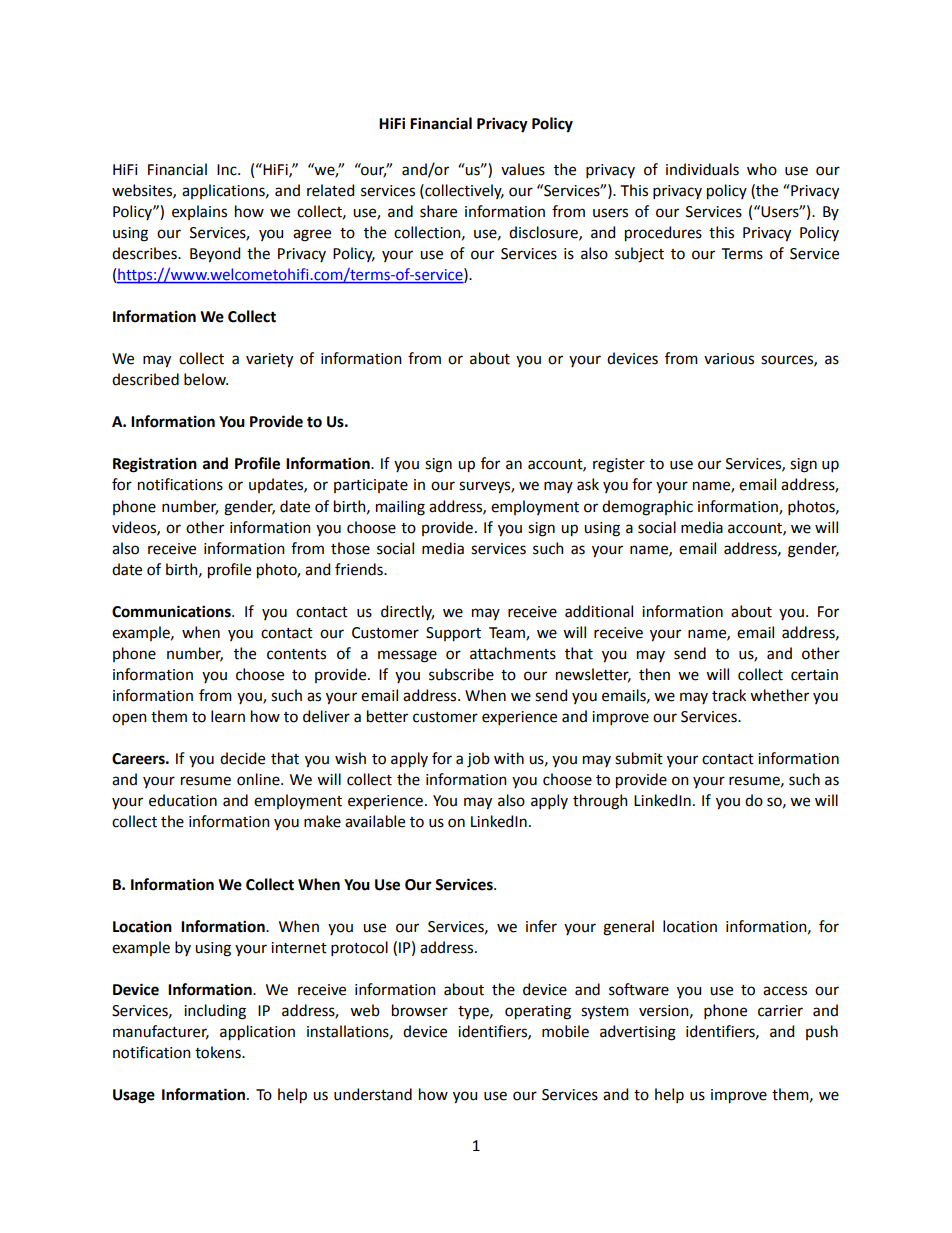  What do you see at coordinates (420, 1010) in the image?
I see `browser` at bounding box center [420, 1010].
